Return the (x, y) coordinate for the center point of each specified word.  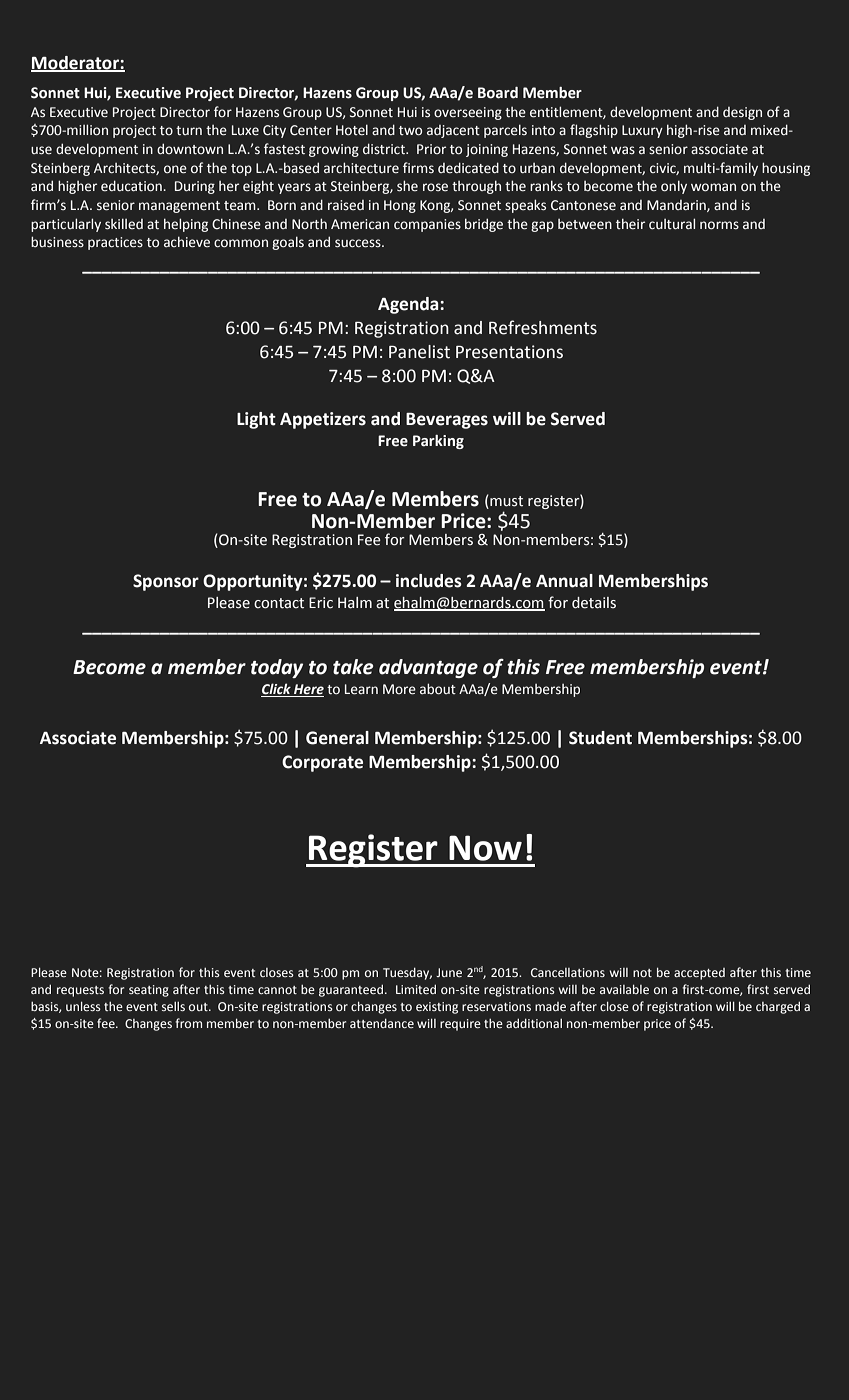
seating (149, 991)
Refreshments (543, 327)
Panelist (419, 352)
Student (600, 738)
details (594, 603)
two (410, 131)
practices (115, 243)
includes (429, 581)
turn (189, 130)
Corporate (322, 763)
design (742, 113)
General (337, 738)
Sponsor (166, 582)
